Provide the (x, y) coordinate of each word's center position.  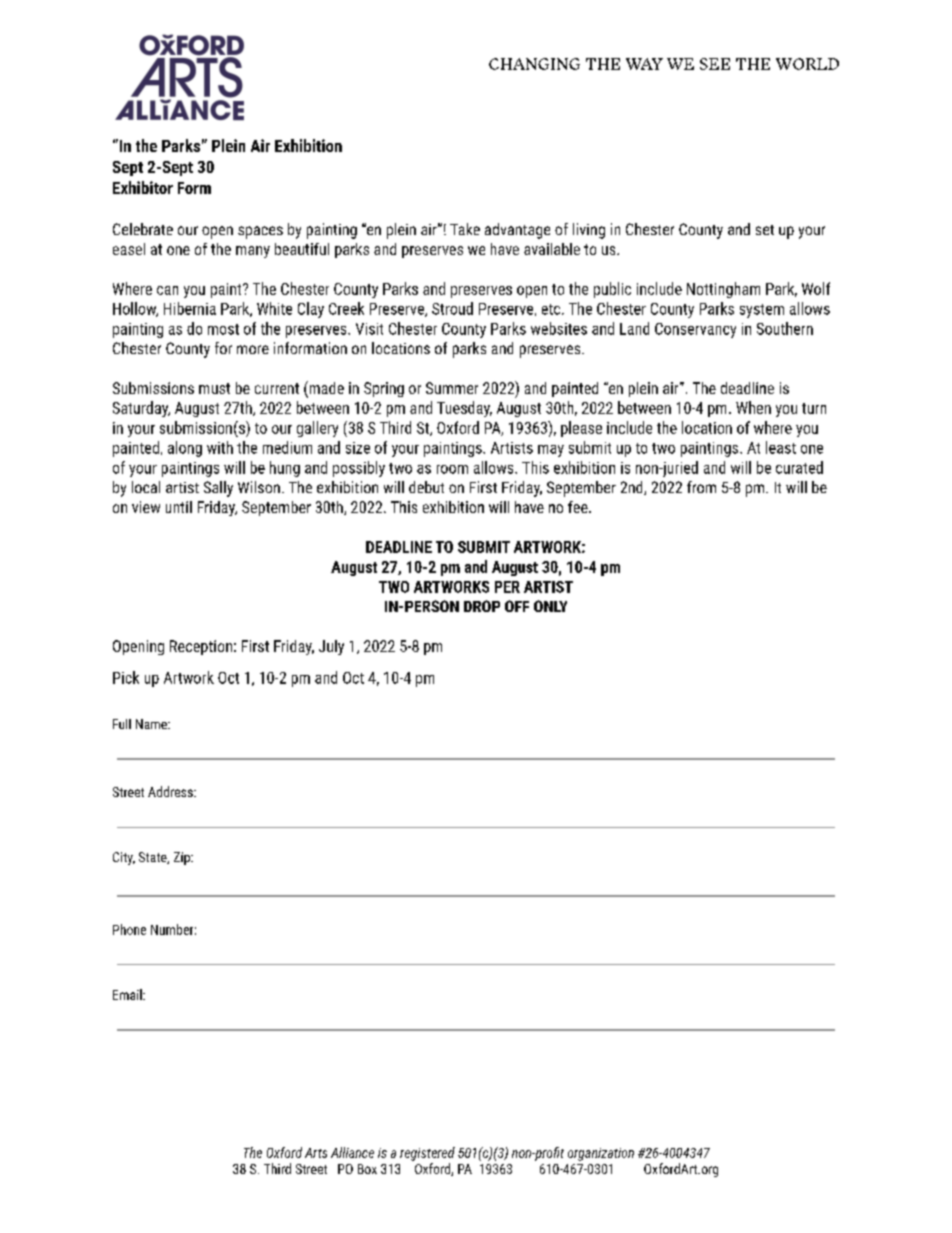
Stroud (452, 308)
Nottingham (723, 290)
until (179, 507)
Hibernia (190, 308)
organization (601, 1154)
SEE (715, 64)
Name (152, 724)
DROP (482, 606)
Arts (316, 1153)
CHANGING (534, 64)
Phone (129, 929)
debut (426, 487)
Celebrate (143, 229)
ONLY (550, 606)
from (701, 487)
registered (427, 1154)
